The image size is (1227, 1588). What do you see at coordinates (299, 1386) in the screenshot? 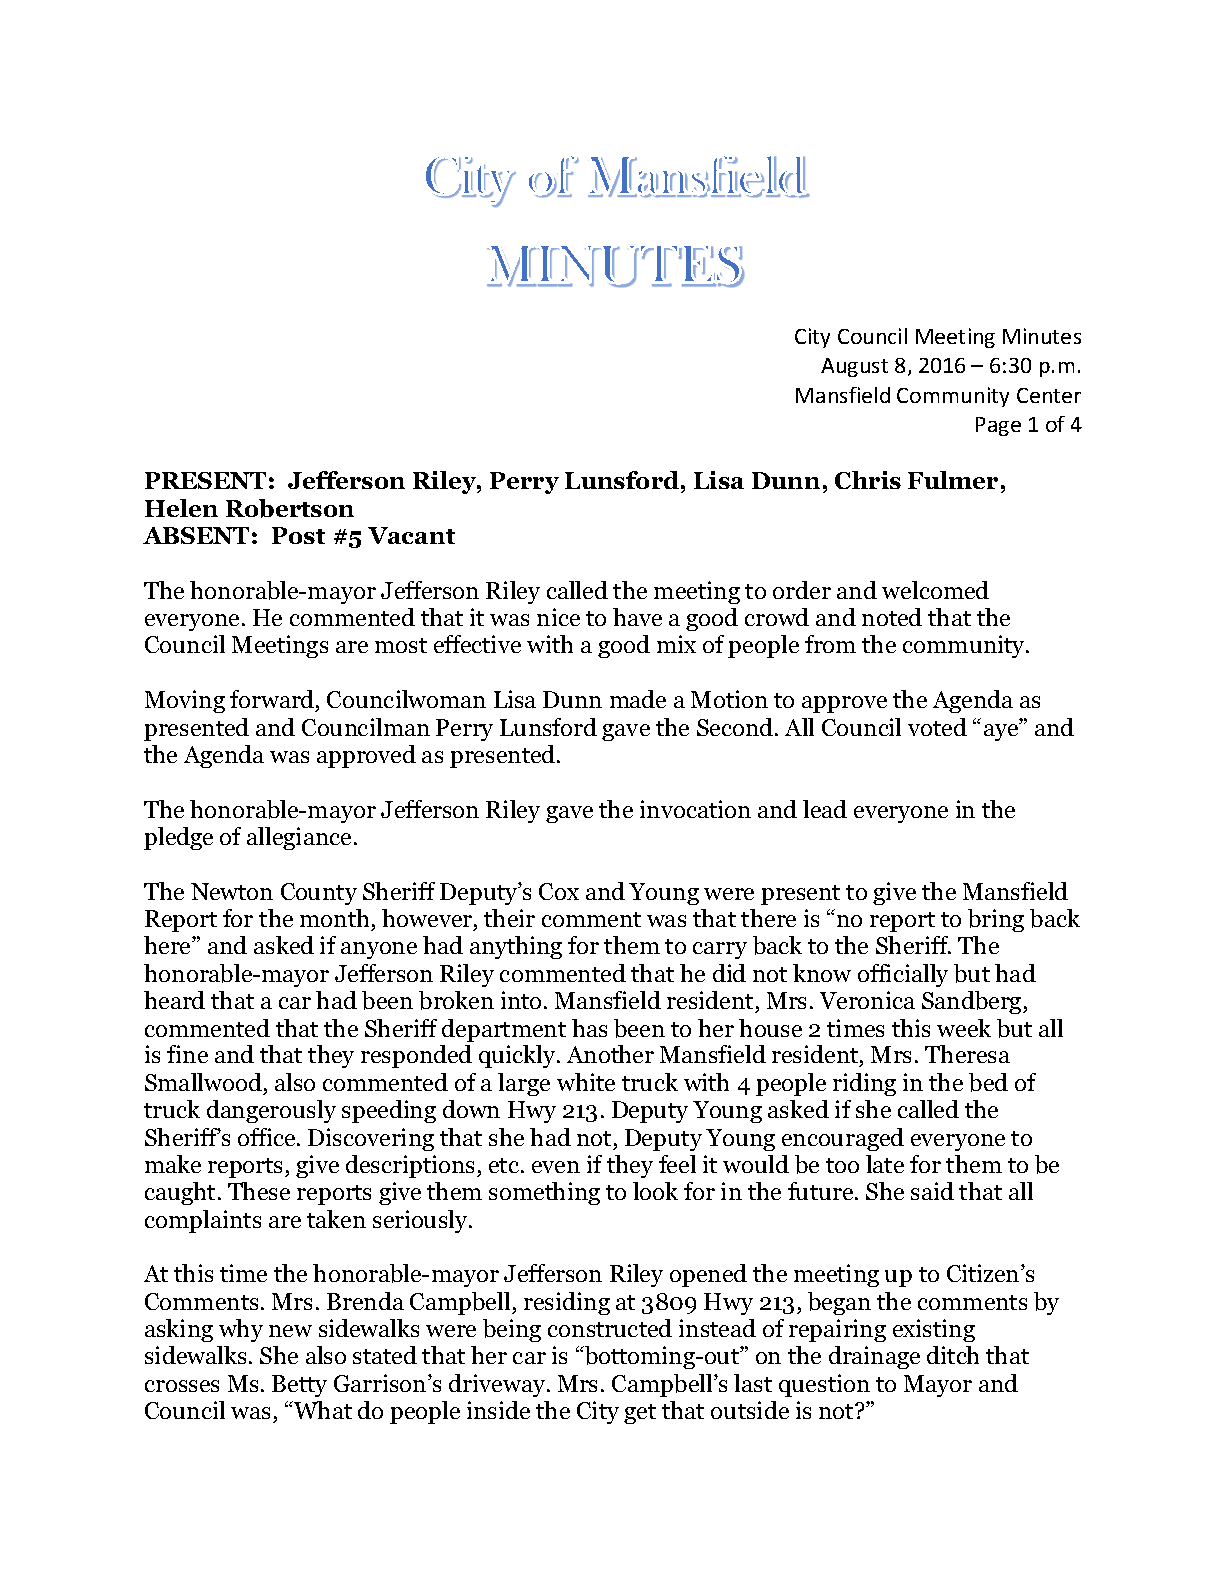
I see `Betty` at bounding box center [299, 1386].
